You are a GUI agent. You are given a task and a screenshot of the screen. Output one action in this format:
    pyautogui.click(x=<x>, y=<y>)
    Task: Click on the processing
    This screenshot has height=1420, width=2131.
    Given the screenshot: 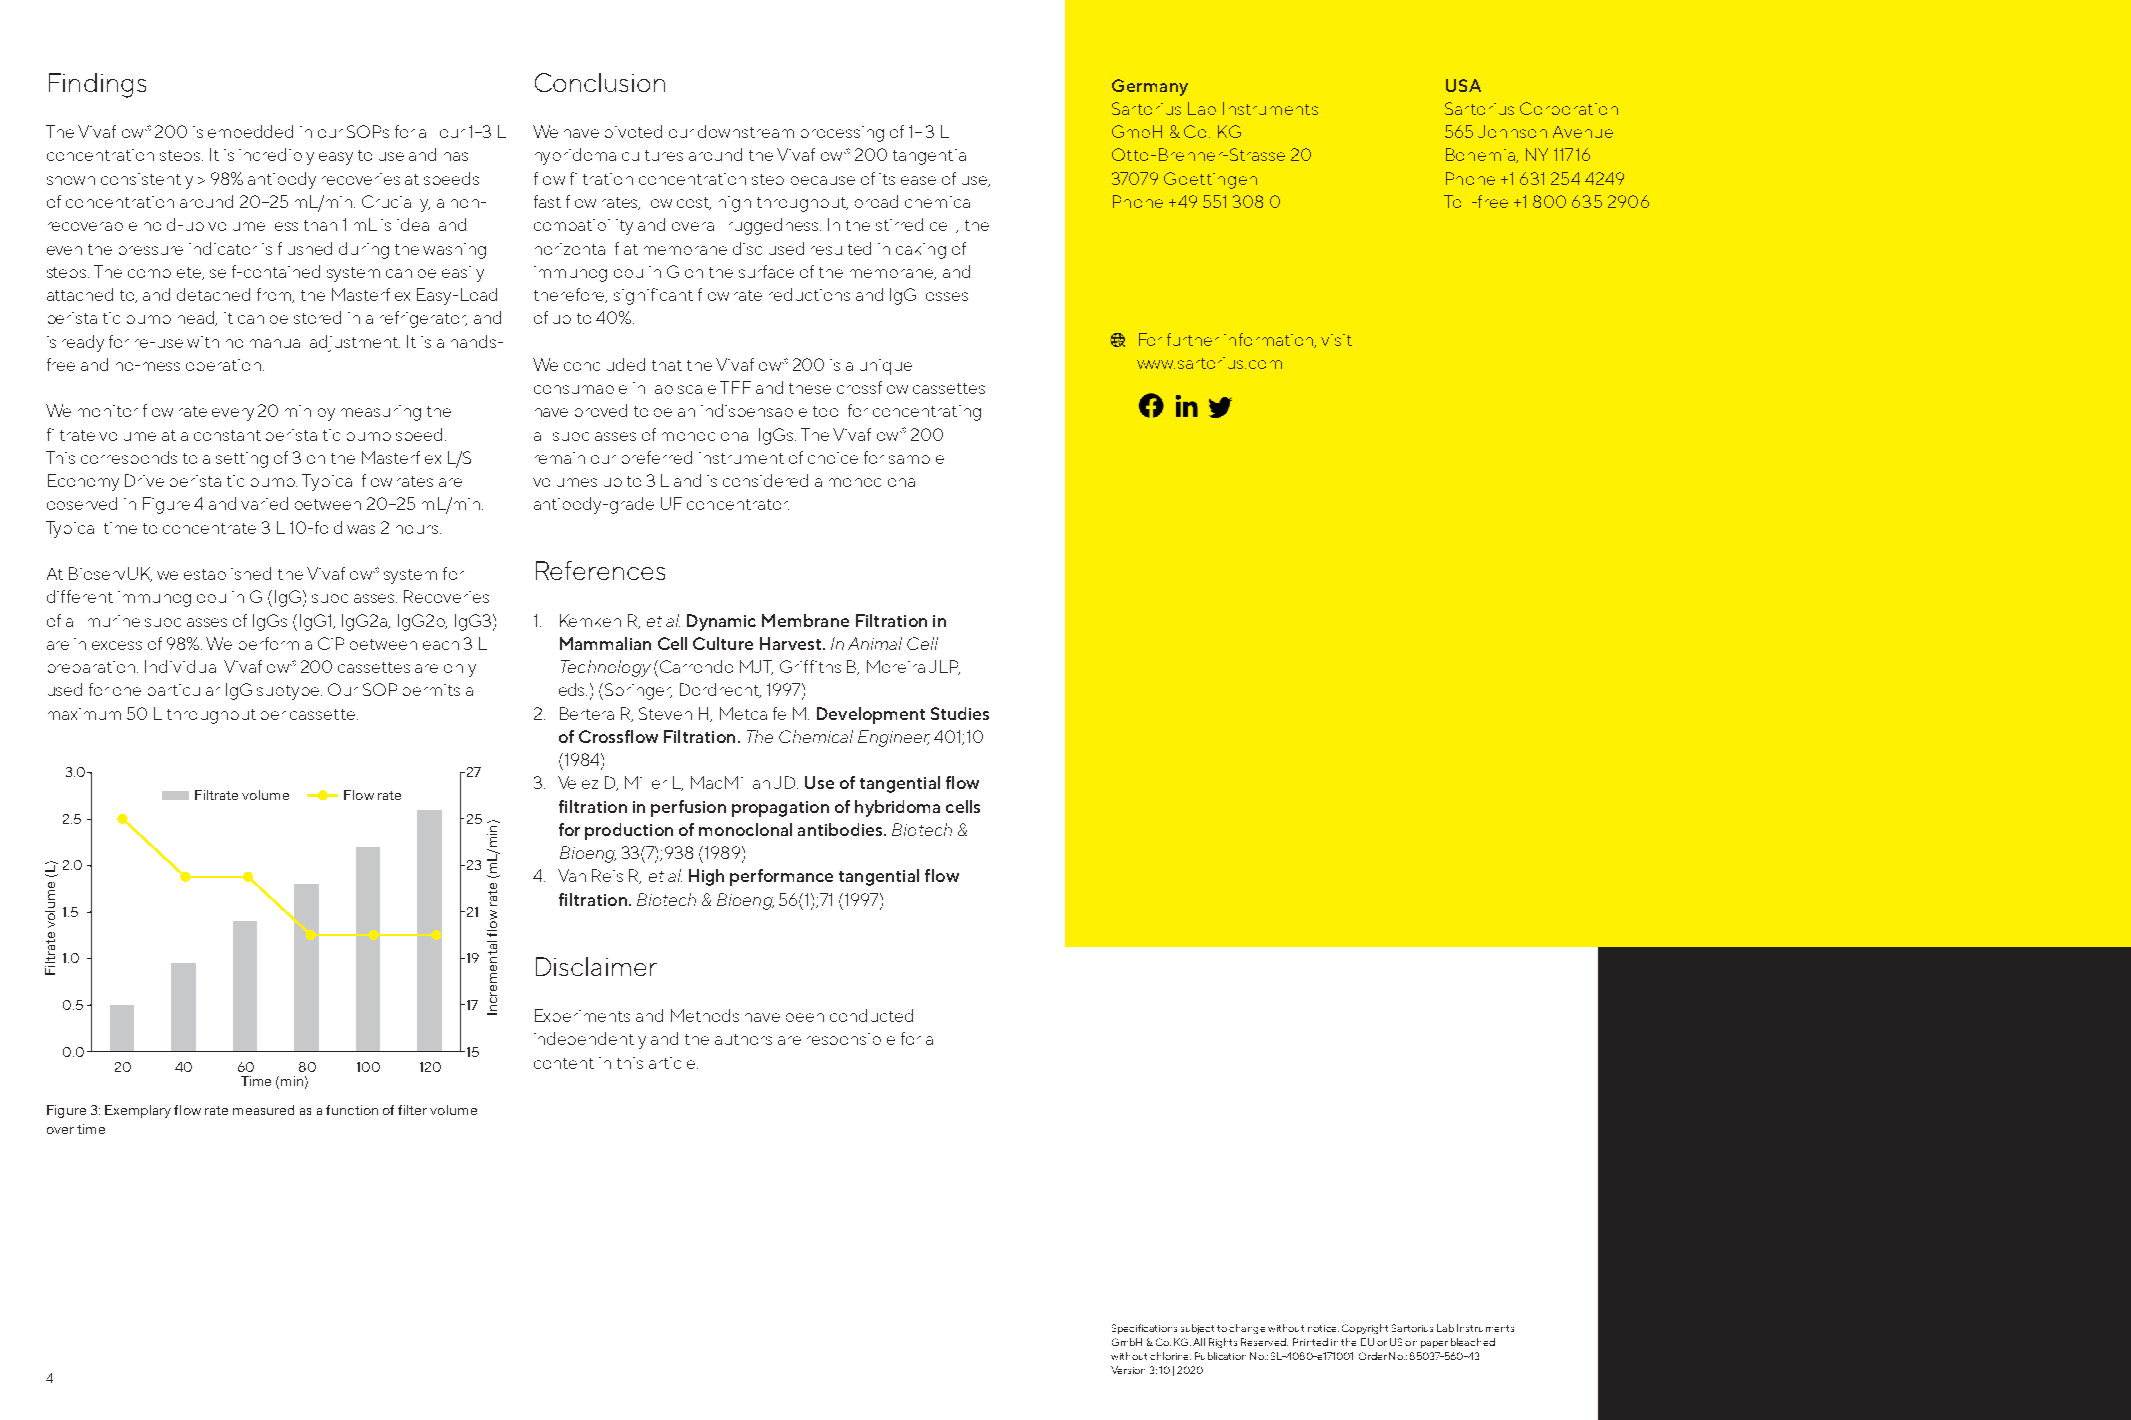 What is the action you would take?
    pyautogui.click(x=842, y=134)
